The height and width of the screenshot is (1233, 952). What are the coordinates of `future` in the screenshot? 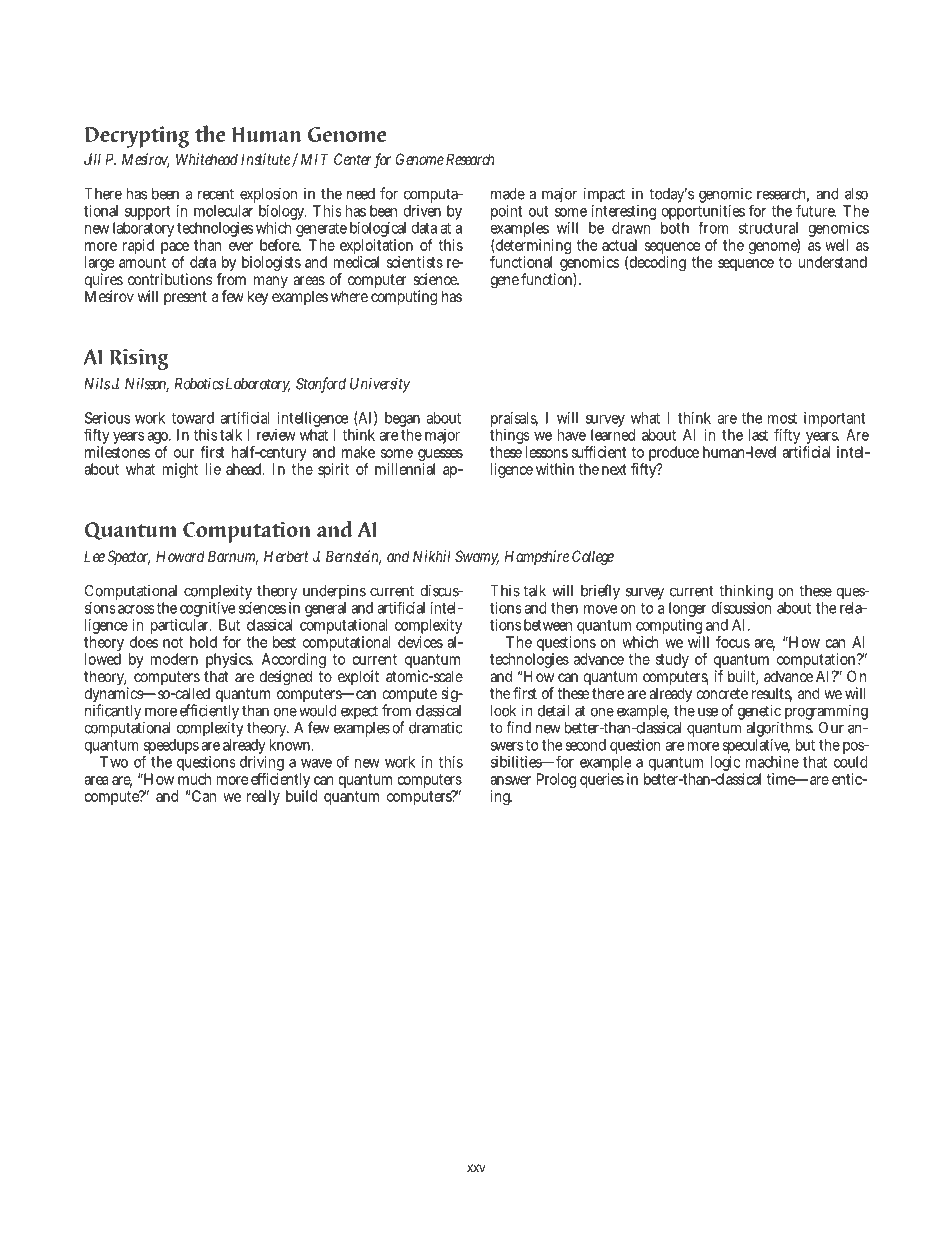 It's located at (816, 210).
